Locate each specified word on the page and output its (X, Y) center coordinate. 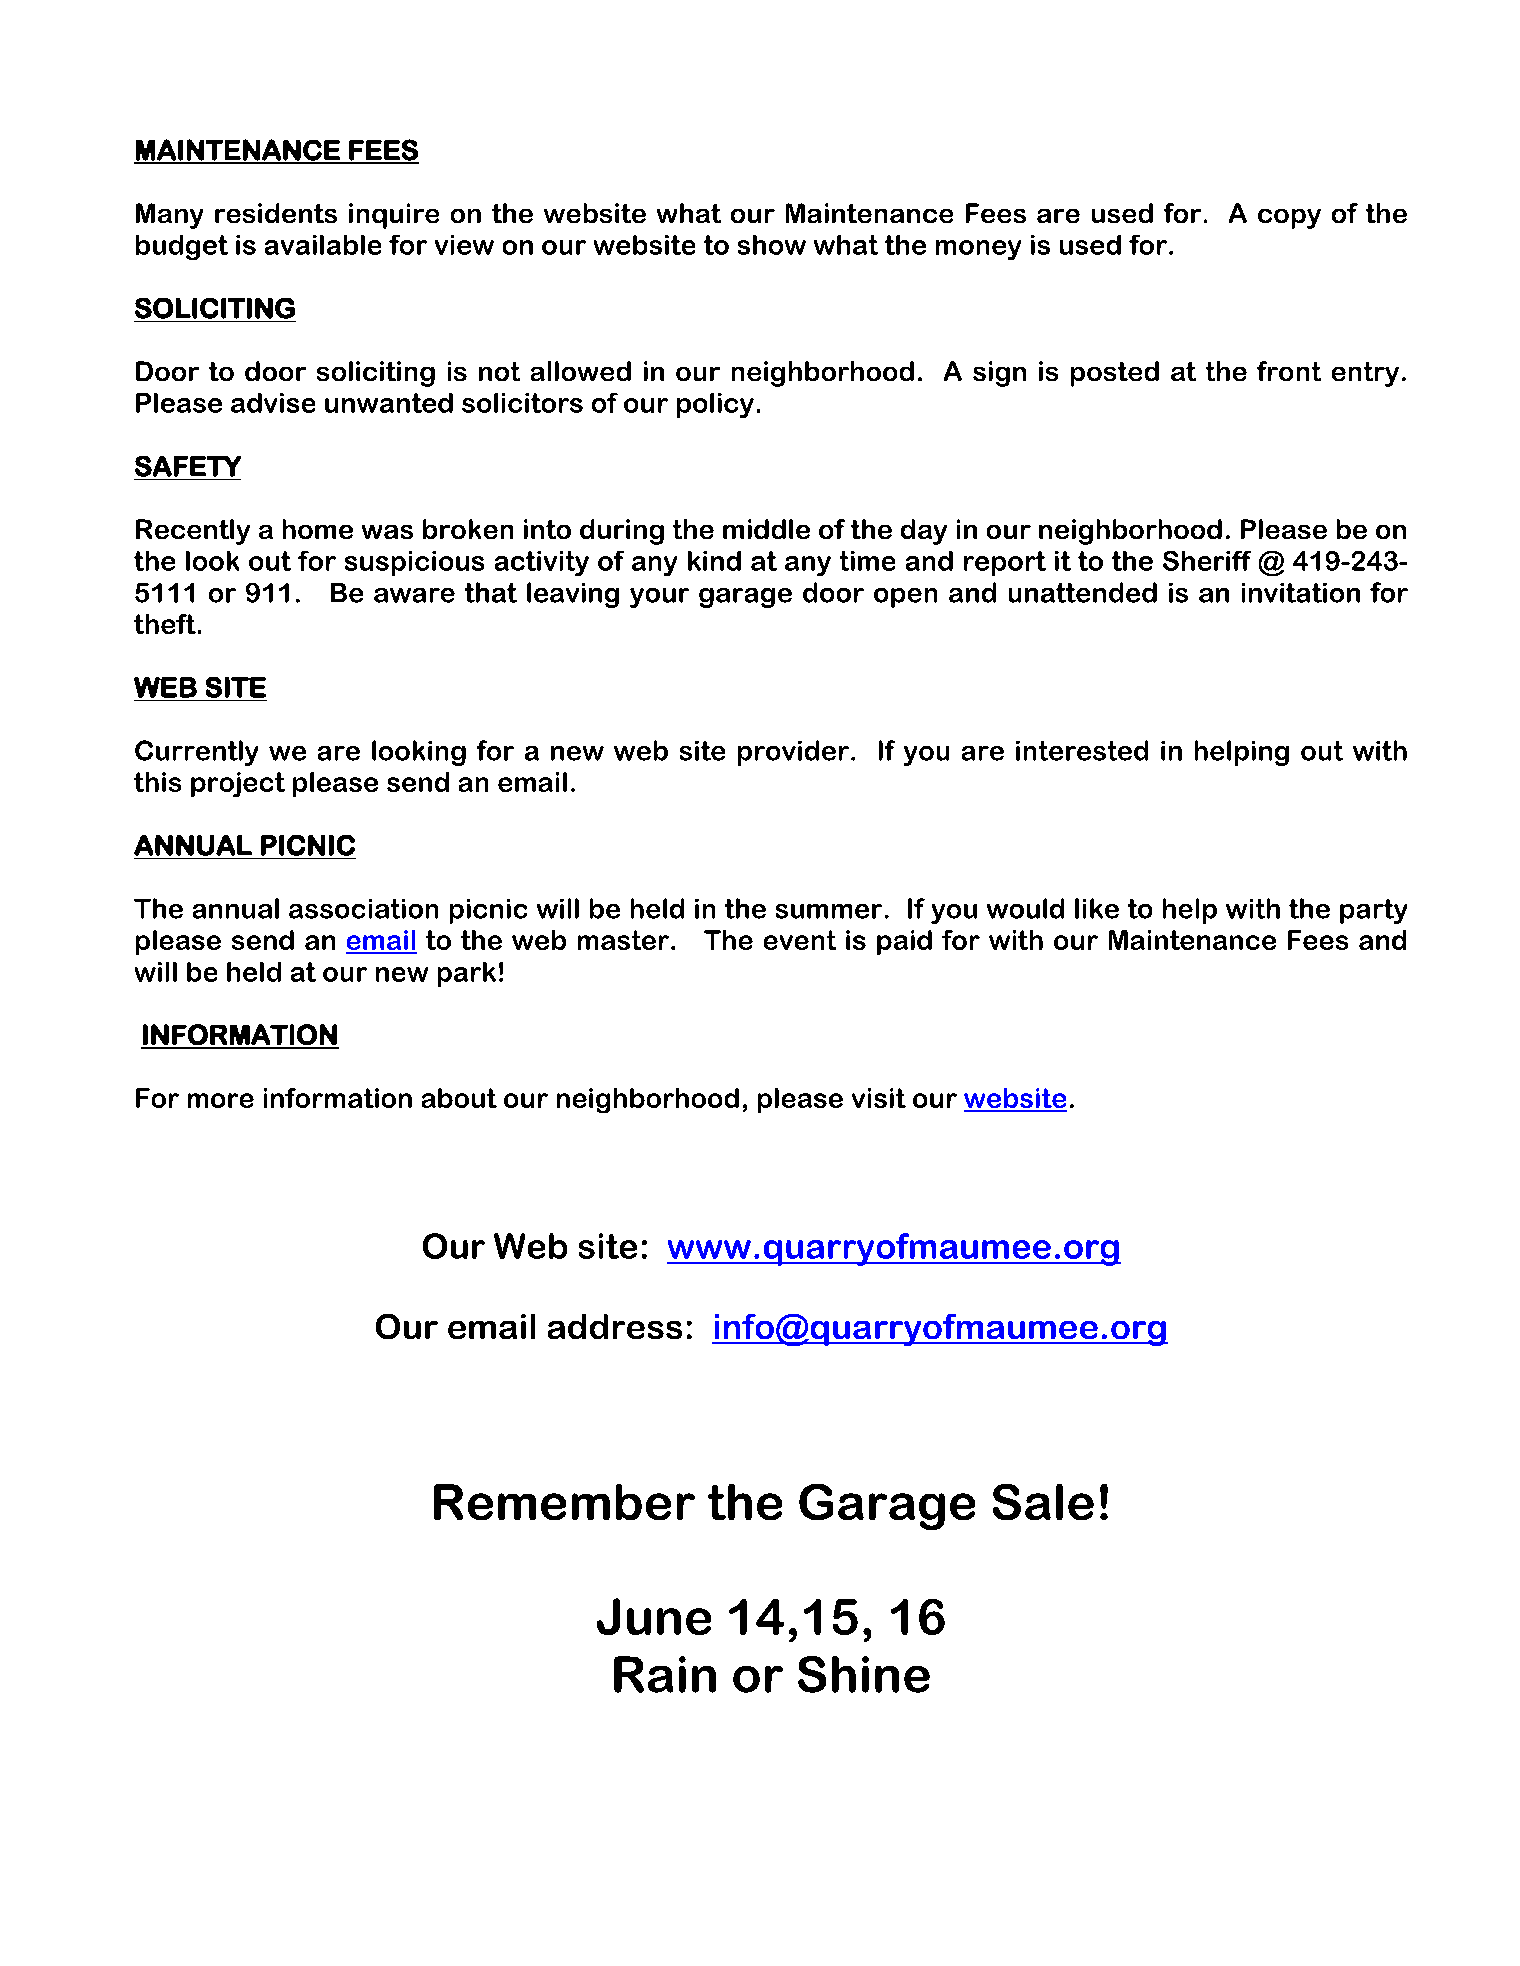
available (323, 245)
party (1373, 911)
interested (1082, 750)
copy (1289, 219)
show (772, 245)
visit (879, 1098)
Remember (564, 1502)
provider (793, 753)
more (221, 1100)
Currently (196, 753)
